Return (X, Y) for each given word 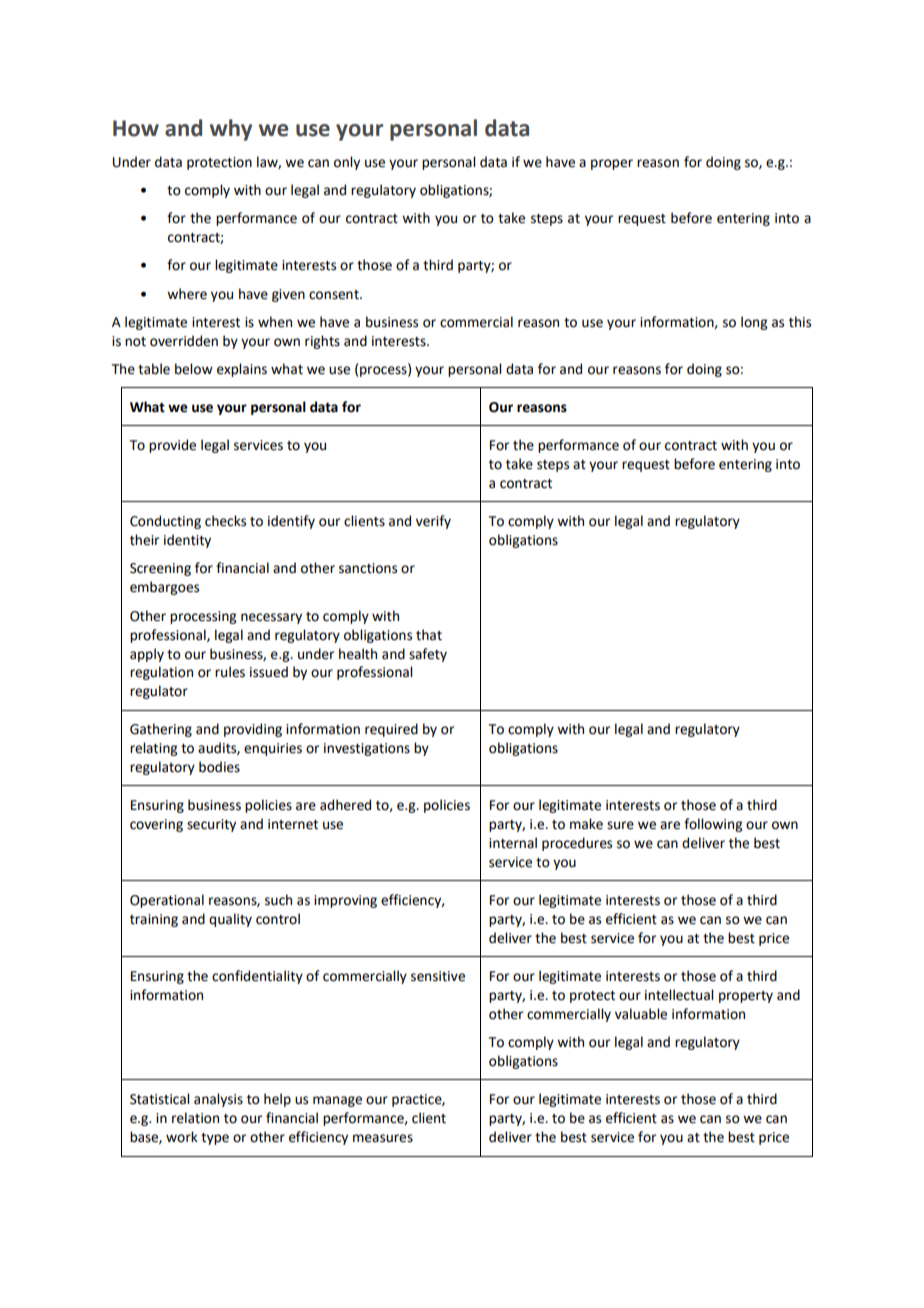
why (231, 130)
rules (230, 672)
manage (337, 1101)
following (713, 825)
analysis (218, 1100)
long (754, 323)
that (429, 635)
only (347, 163)
